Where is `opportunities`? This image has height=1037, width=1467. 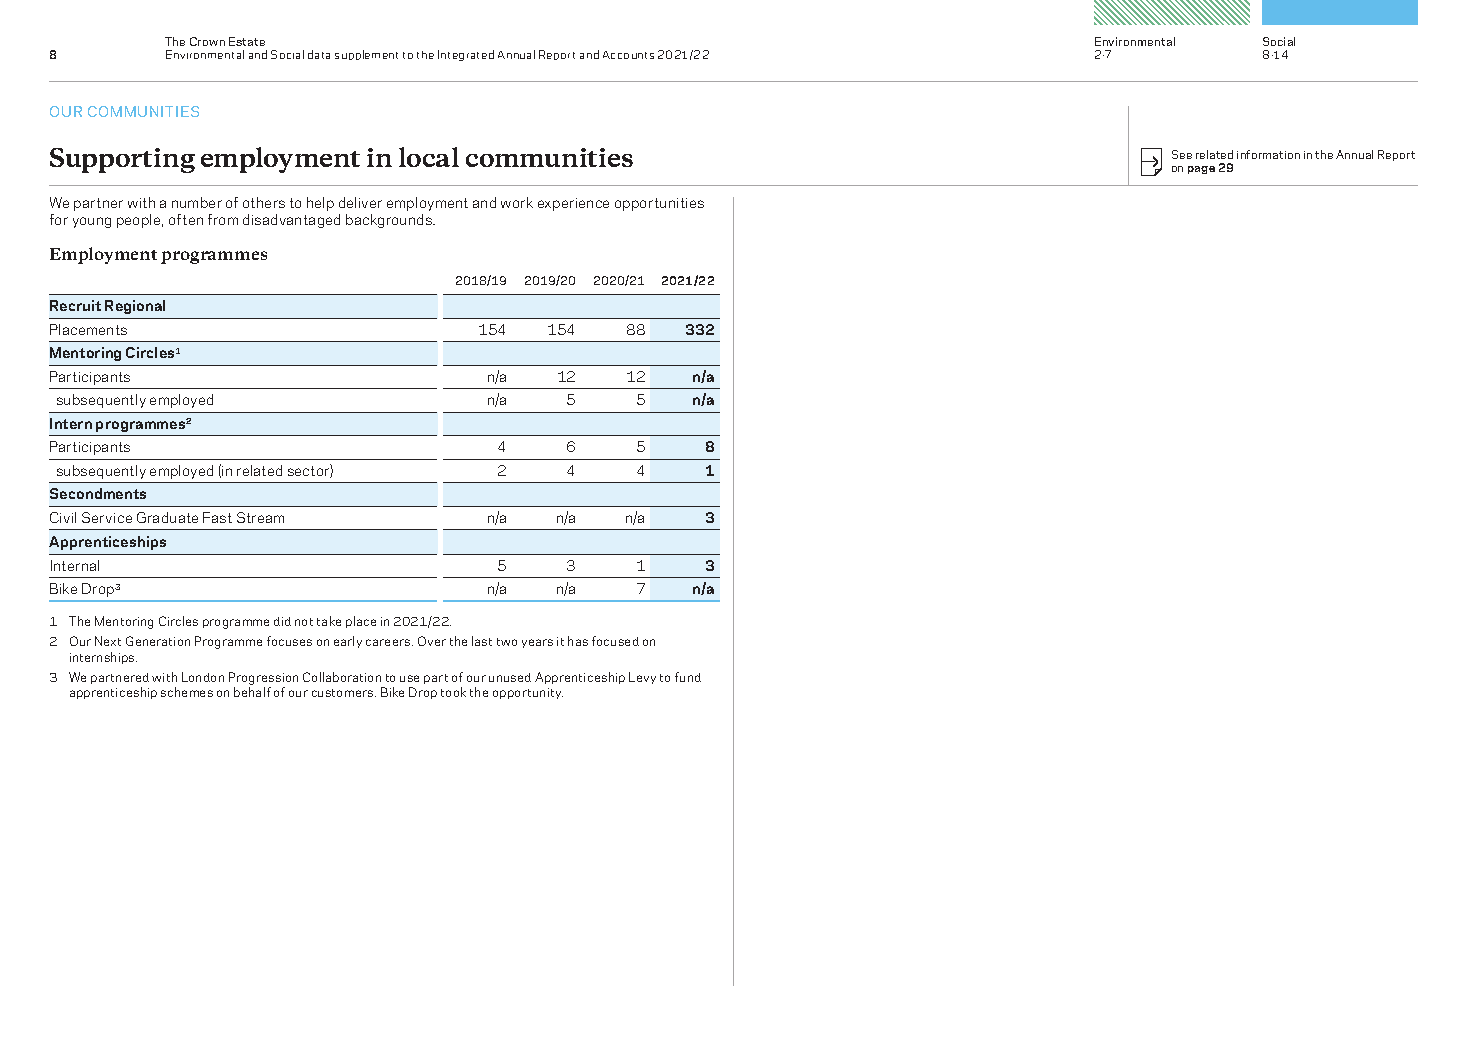
opportunities is located at coordinates (659, 204).
